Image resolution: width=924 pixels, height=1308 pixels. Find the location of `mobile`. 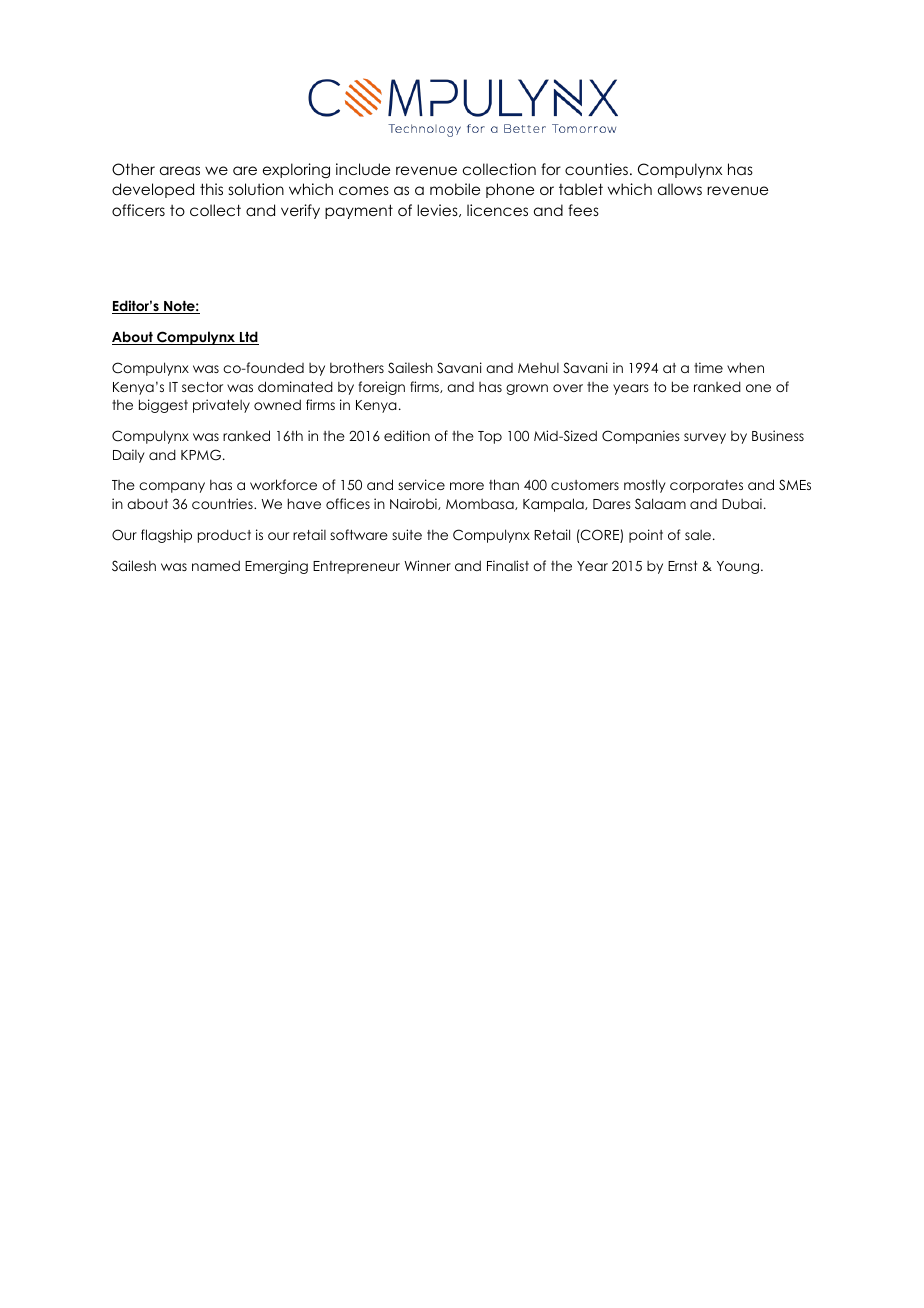

mobile is located at coordinates (455, 189).
